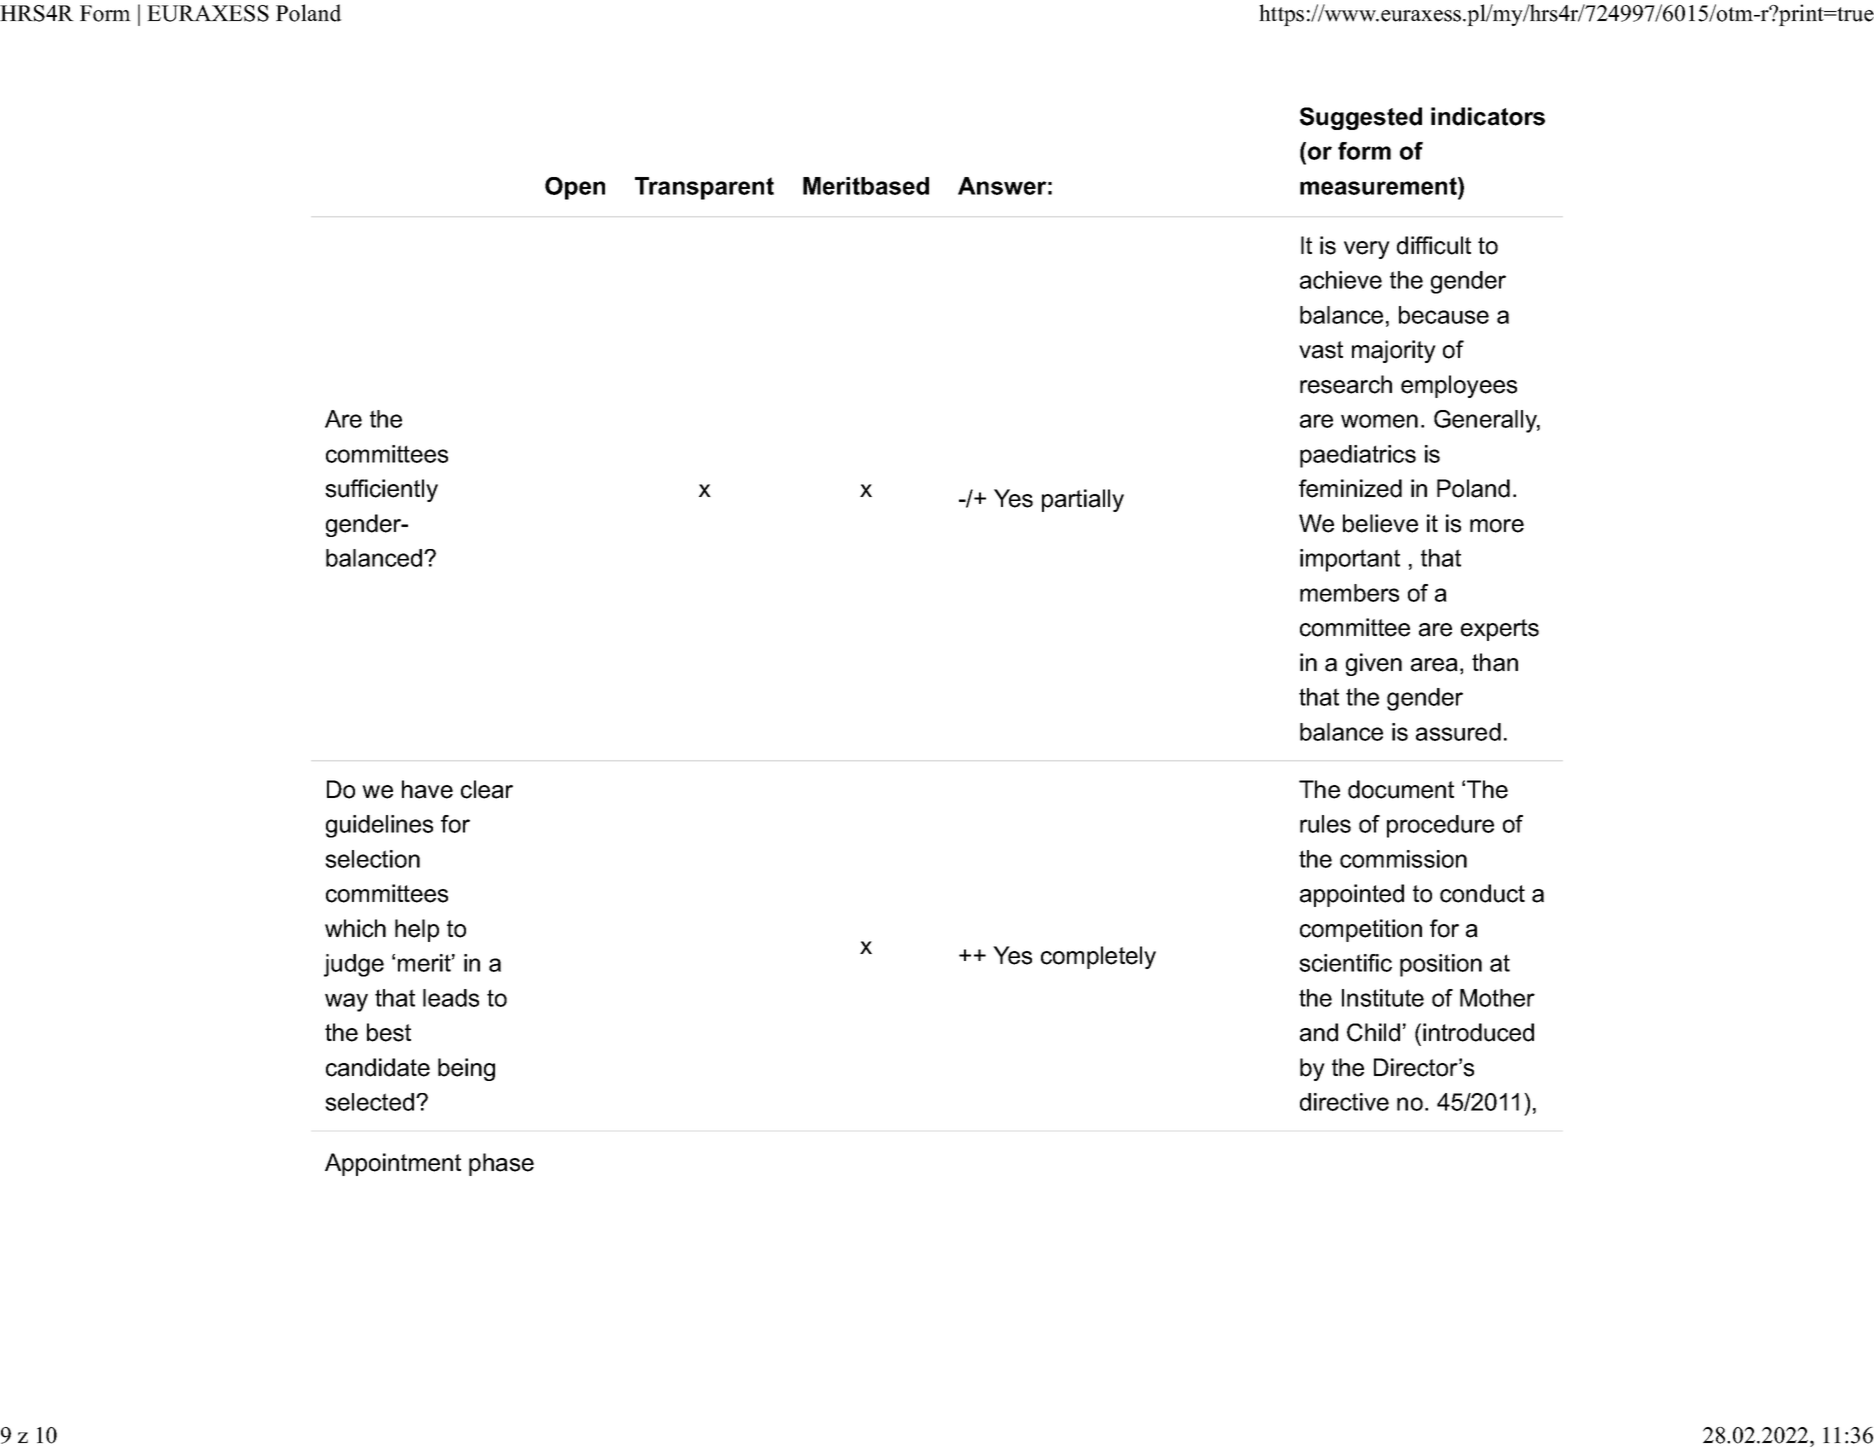  Describe the element at coordinates (704, 188) in the image. I see `Transparent` at that location.
